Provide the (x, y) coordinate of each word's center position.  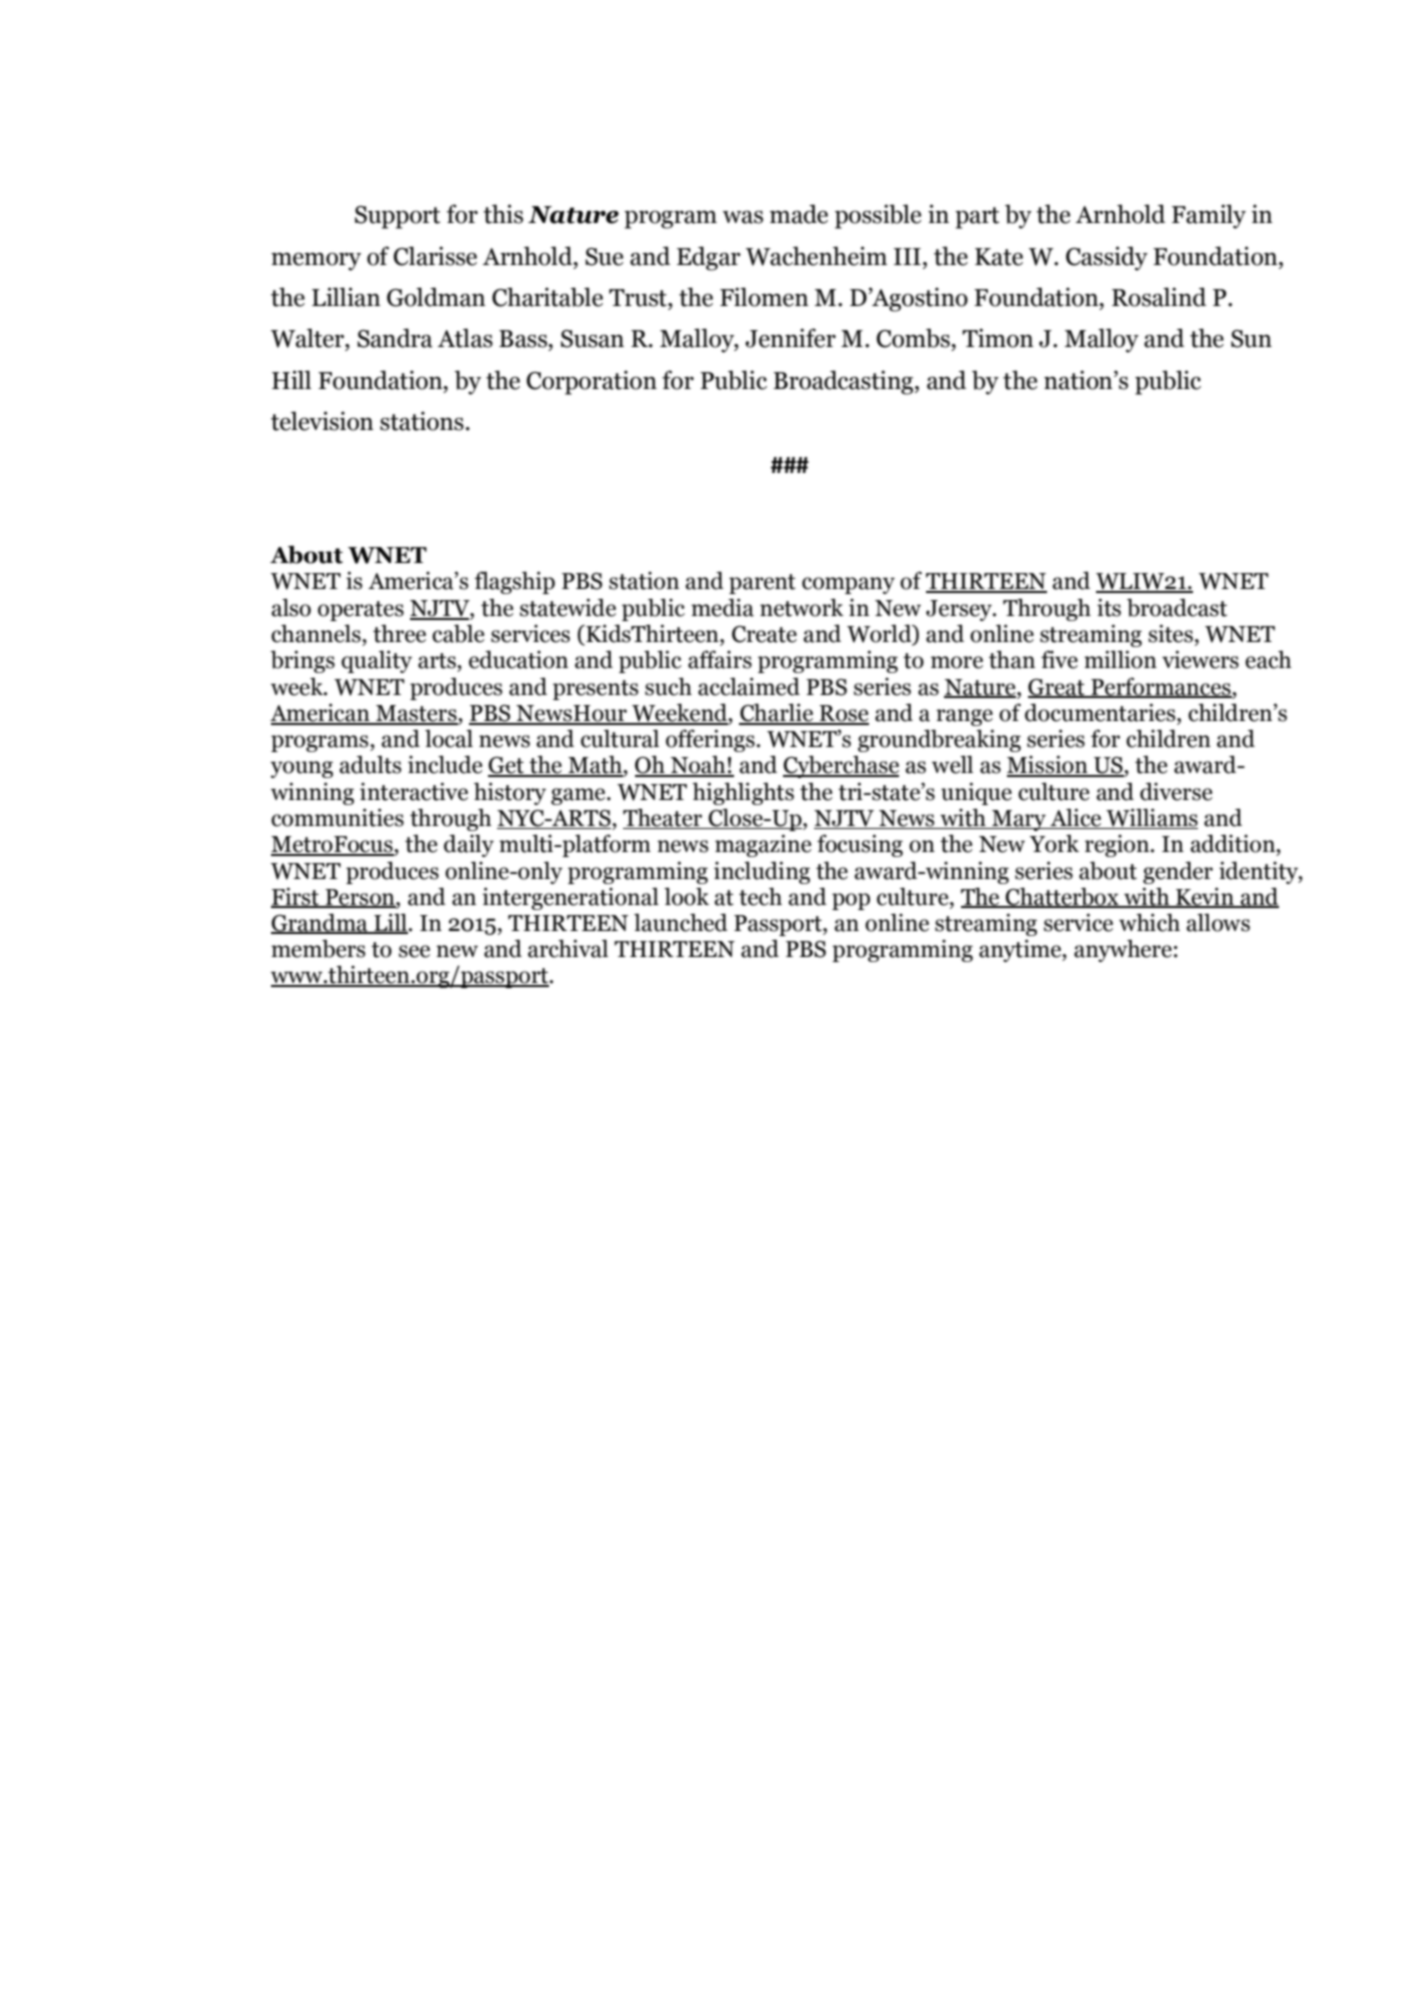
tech (760, 896)
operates (361, 611)
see (414, 951)
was (743, 217)
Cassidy (1107, 258)
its (1109, 607)
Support (397, 217)
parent (762, 584)
